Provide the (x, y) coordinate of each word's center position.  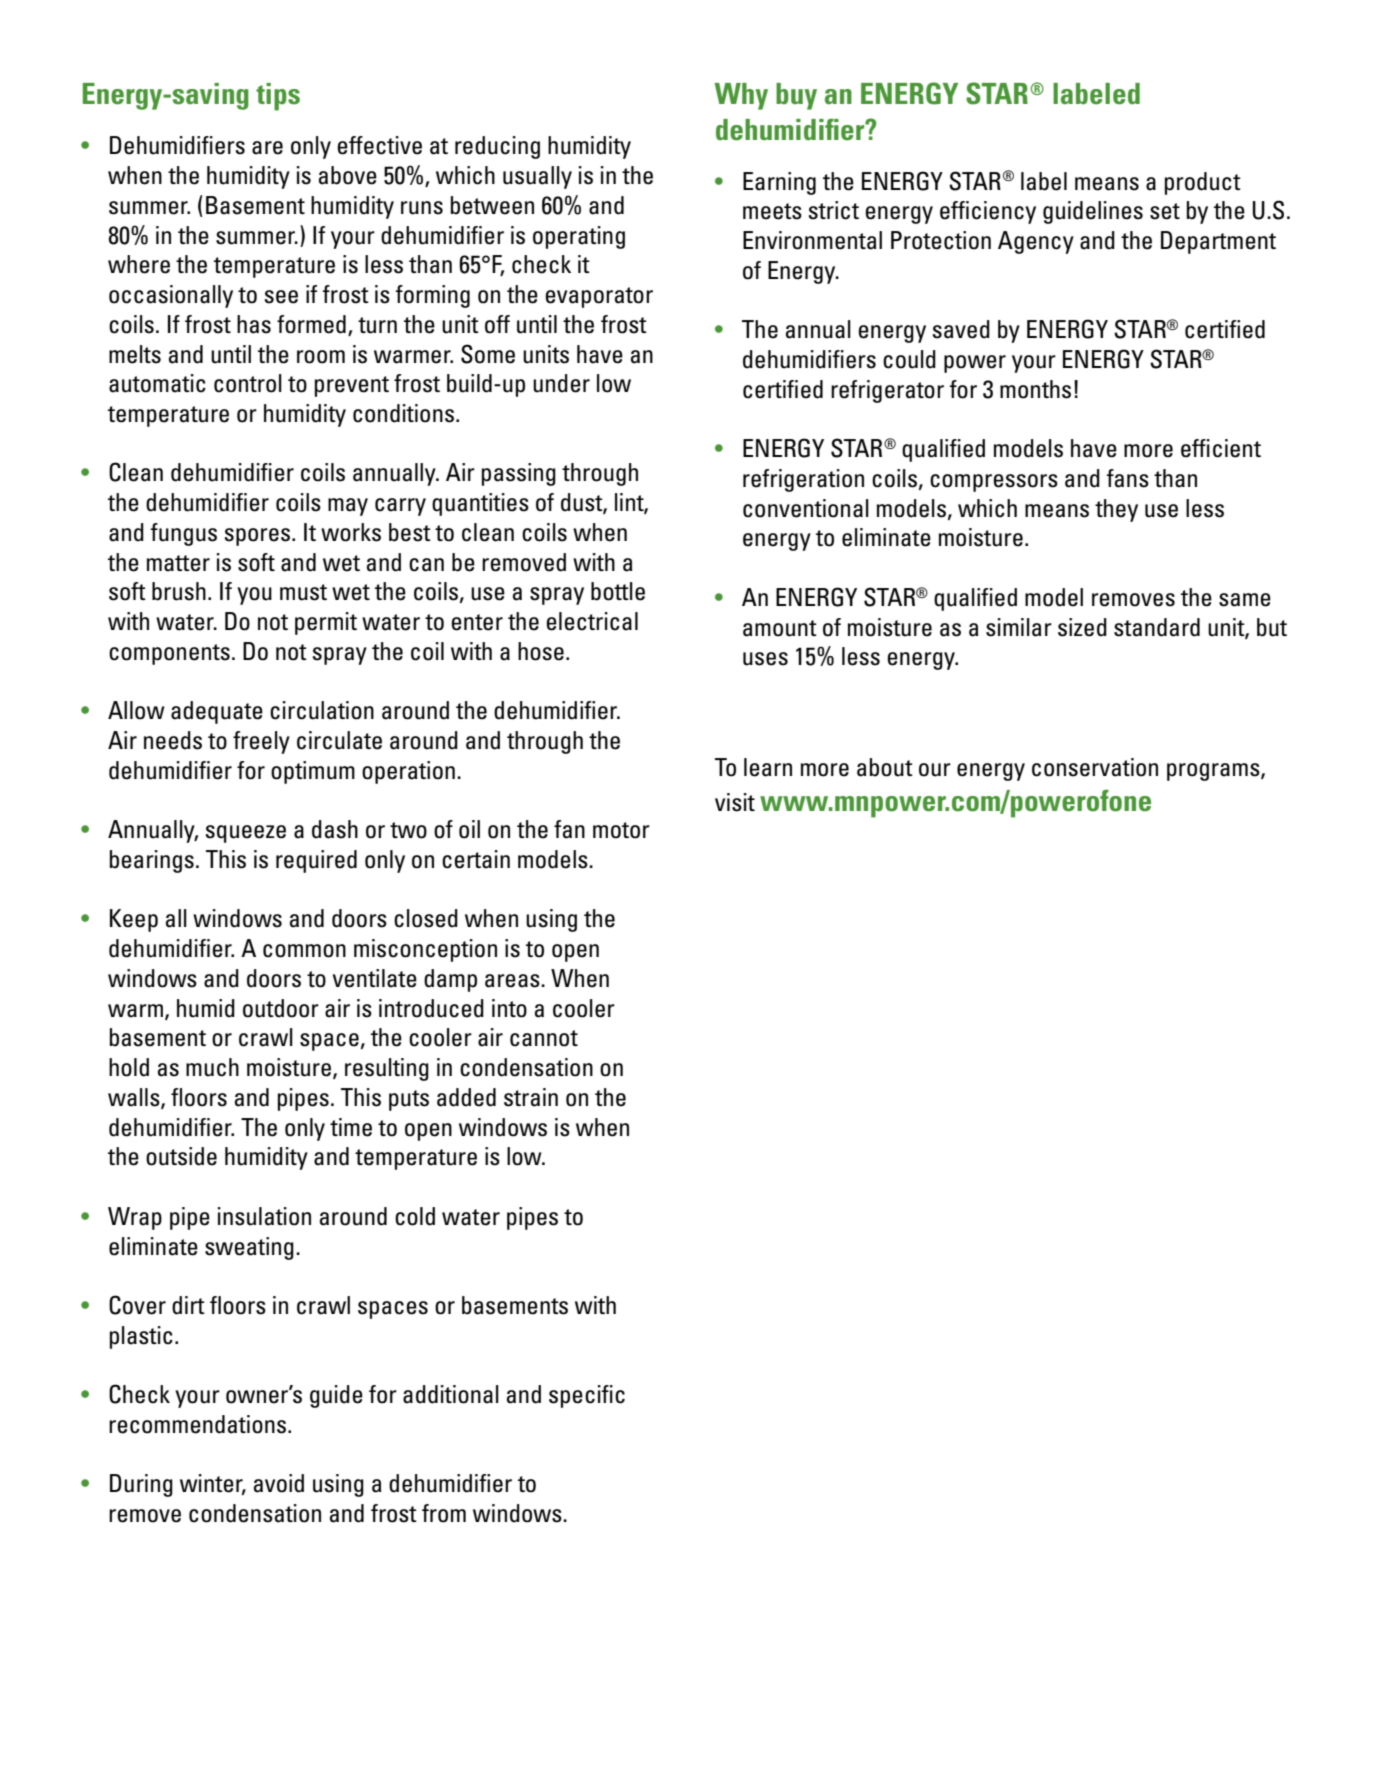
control (248, 383)
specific (587, 1396)
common (304, 951)
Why (741, 96)
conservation (1095, 767)
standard (1157, 627)
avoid (279, 1483)
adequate (217, 712)
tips (278, 97)
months (1035, 389)
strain (531, 1097)
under (561, 383)
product (1203, 183)
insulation (264, 1216)
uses (765, 659)
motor (621, 830)
